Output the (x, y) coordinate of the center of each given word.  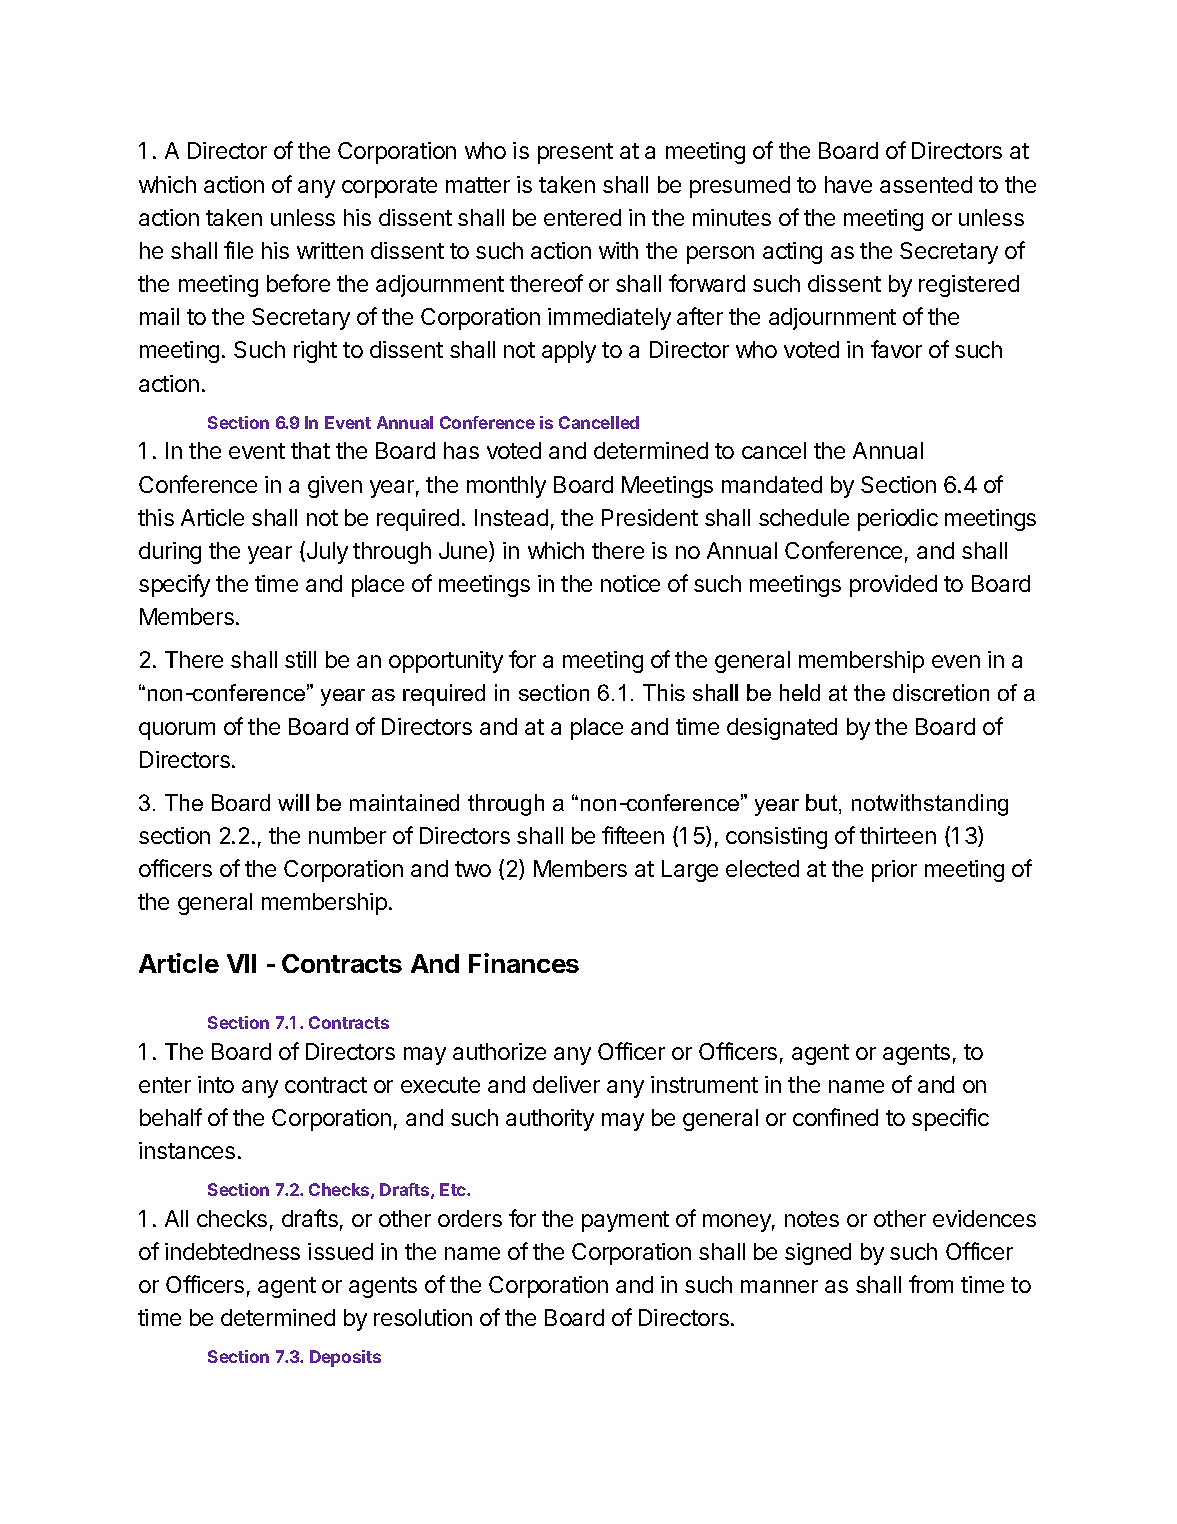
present (575, 153)
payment (625, 1221)
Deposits (345, 1358)
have (848, 184)
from (931, 1284)
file (238, 250)
